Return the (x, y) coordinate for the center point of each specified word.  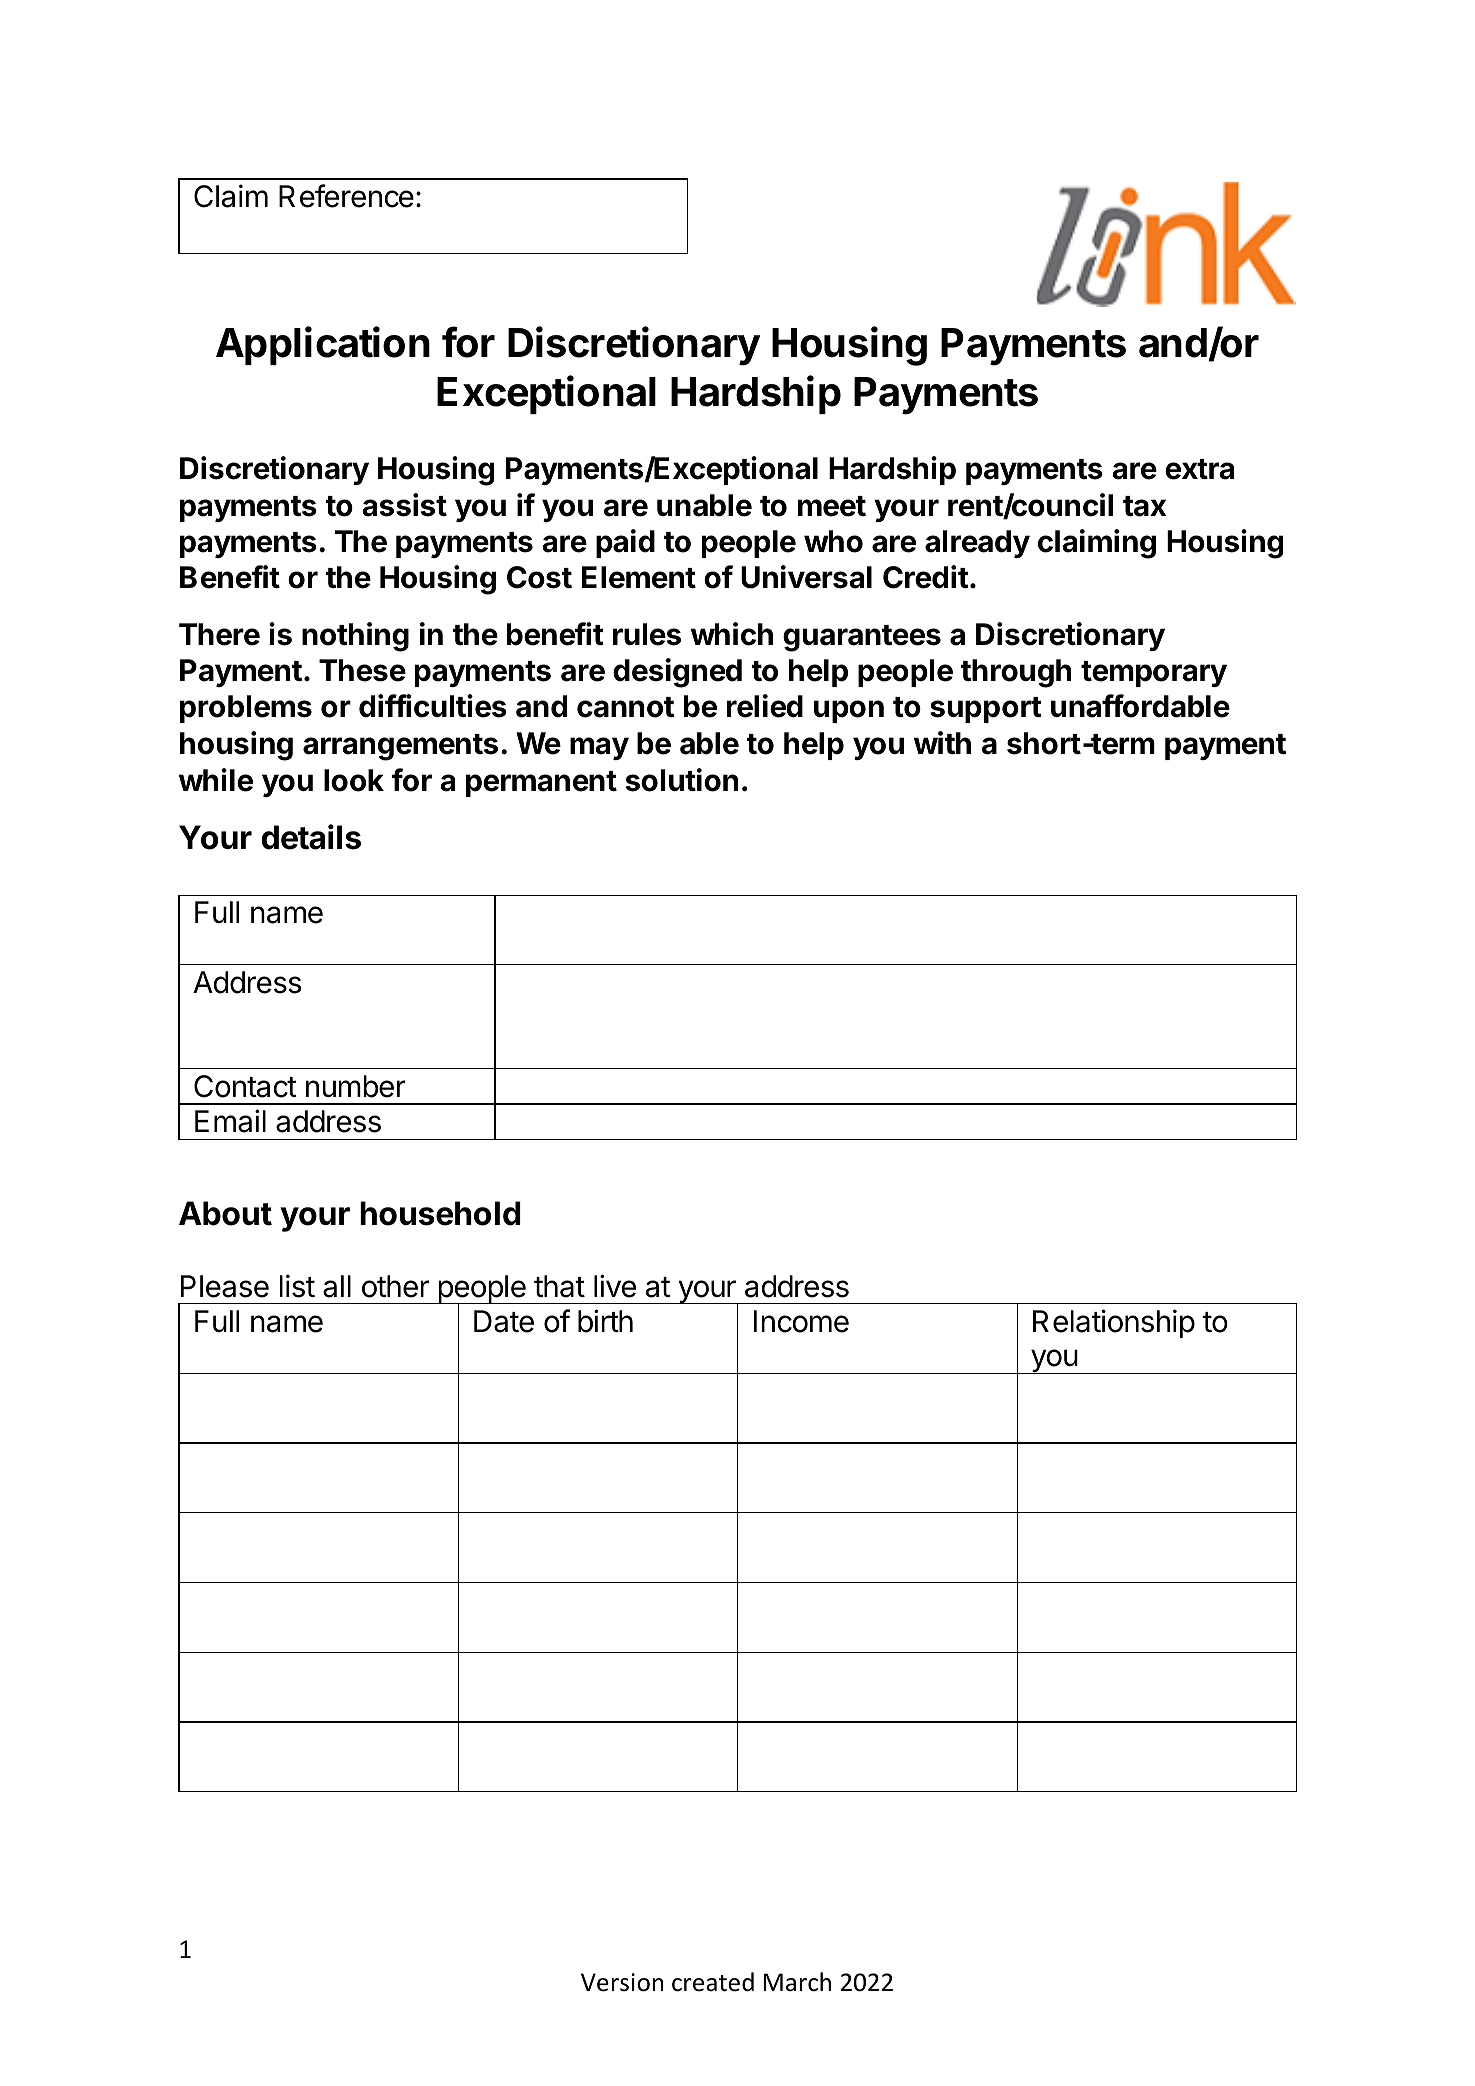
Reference (346, 196)
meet (832, 506)
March (797, 1982)
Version (622, 1982)
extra (1199, 469)
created (713, 1982)
